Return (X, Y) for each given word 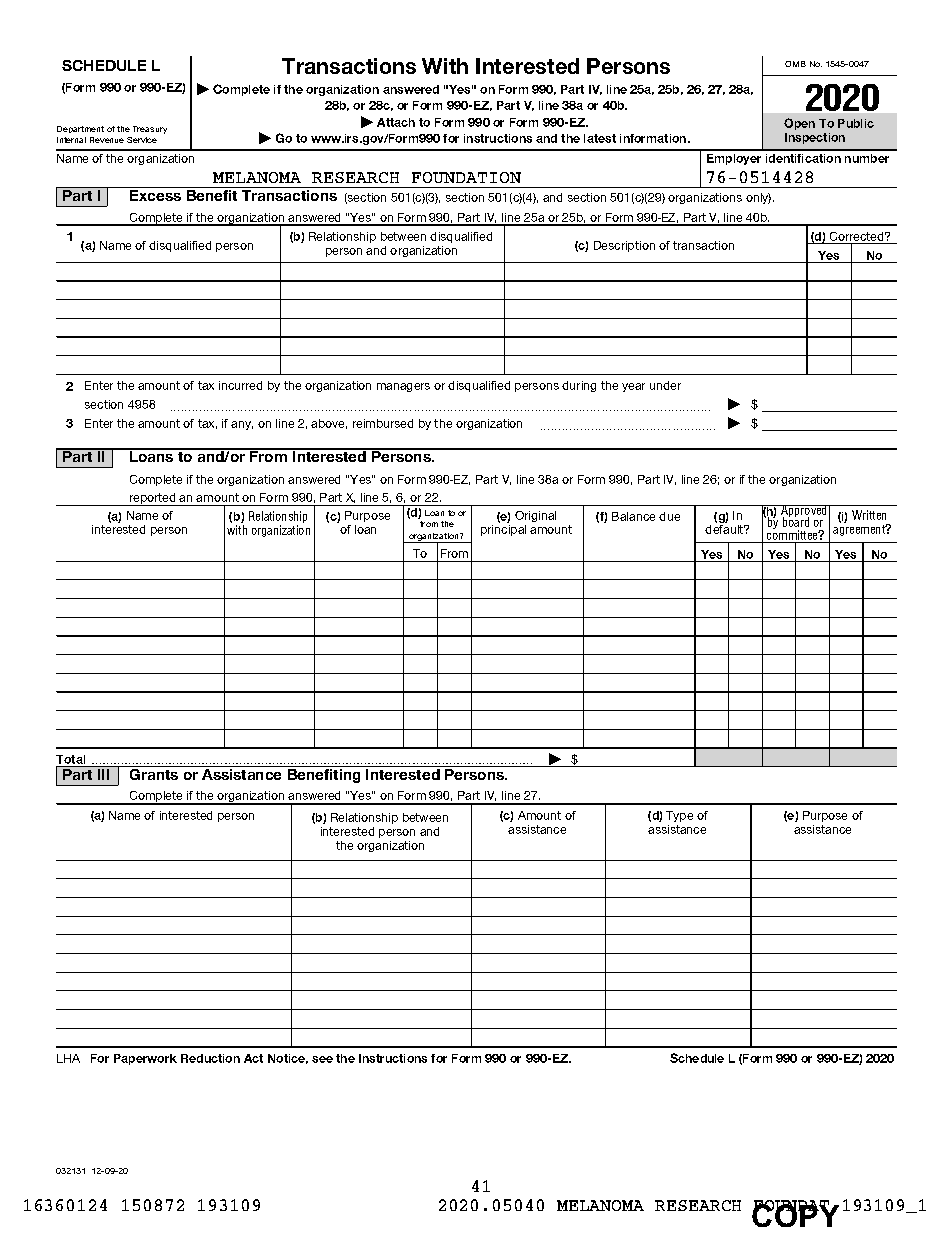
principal (503, 530)
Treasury (150, 130)
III (104, 773)
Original (535, 516)
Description (624, 246)
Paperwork (145, 1059)
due (669, 516)
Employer (734, 159)
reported (153, 499)
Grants (154, 773)
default (725, 529)
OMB (795, 64)
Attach (396, 122)
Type (679, 816)
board (796, 521)
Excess (156, 194)
